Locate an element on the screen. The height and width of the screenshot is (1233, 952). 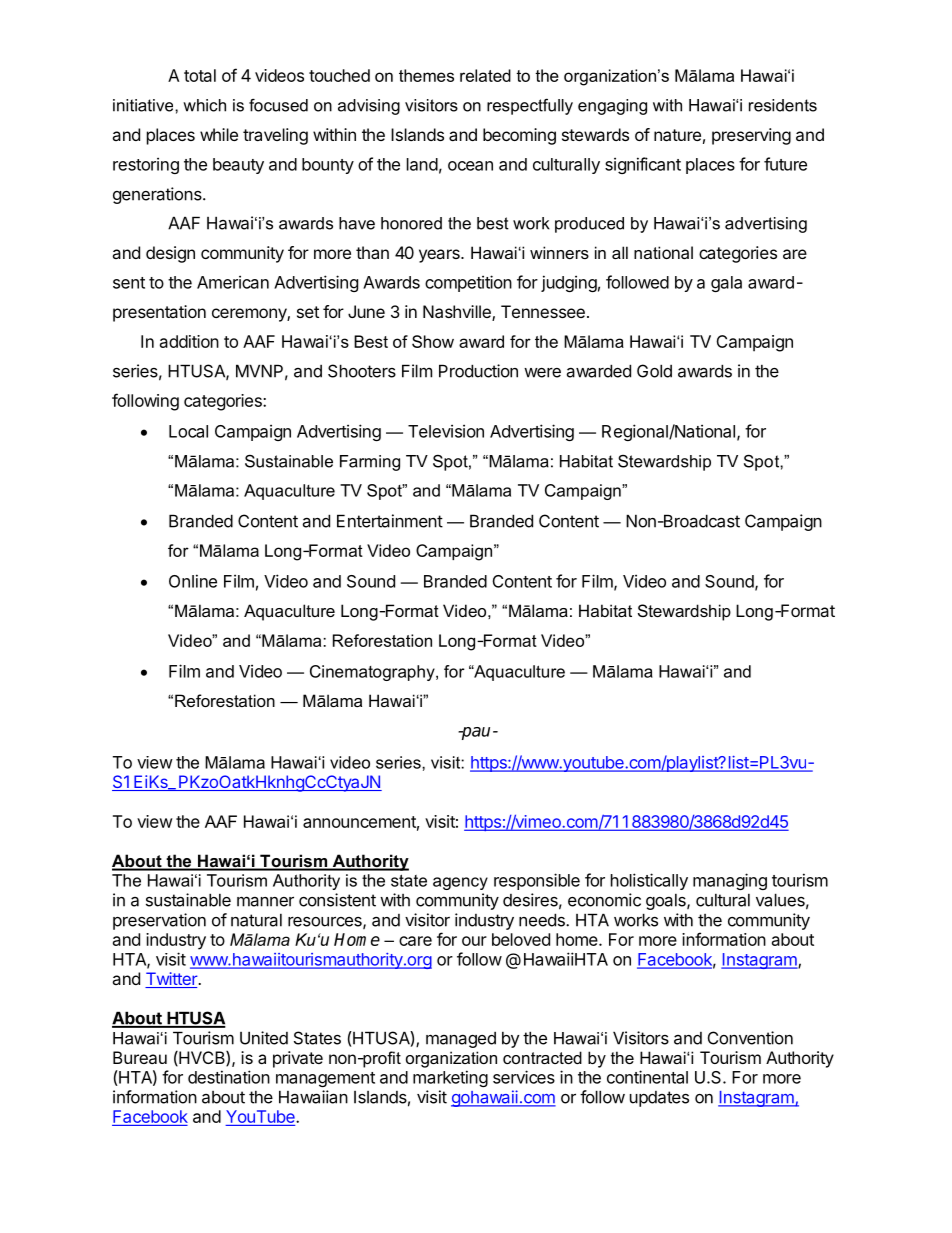
managing is located at coordinates (730, 881).
